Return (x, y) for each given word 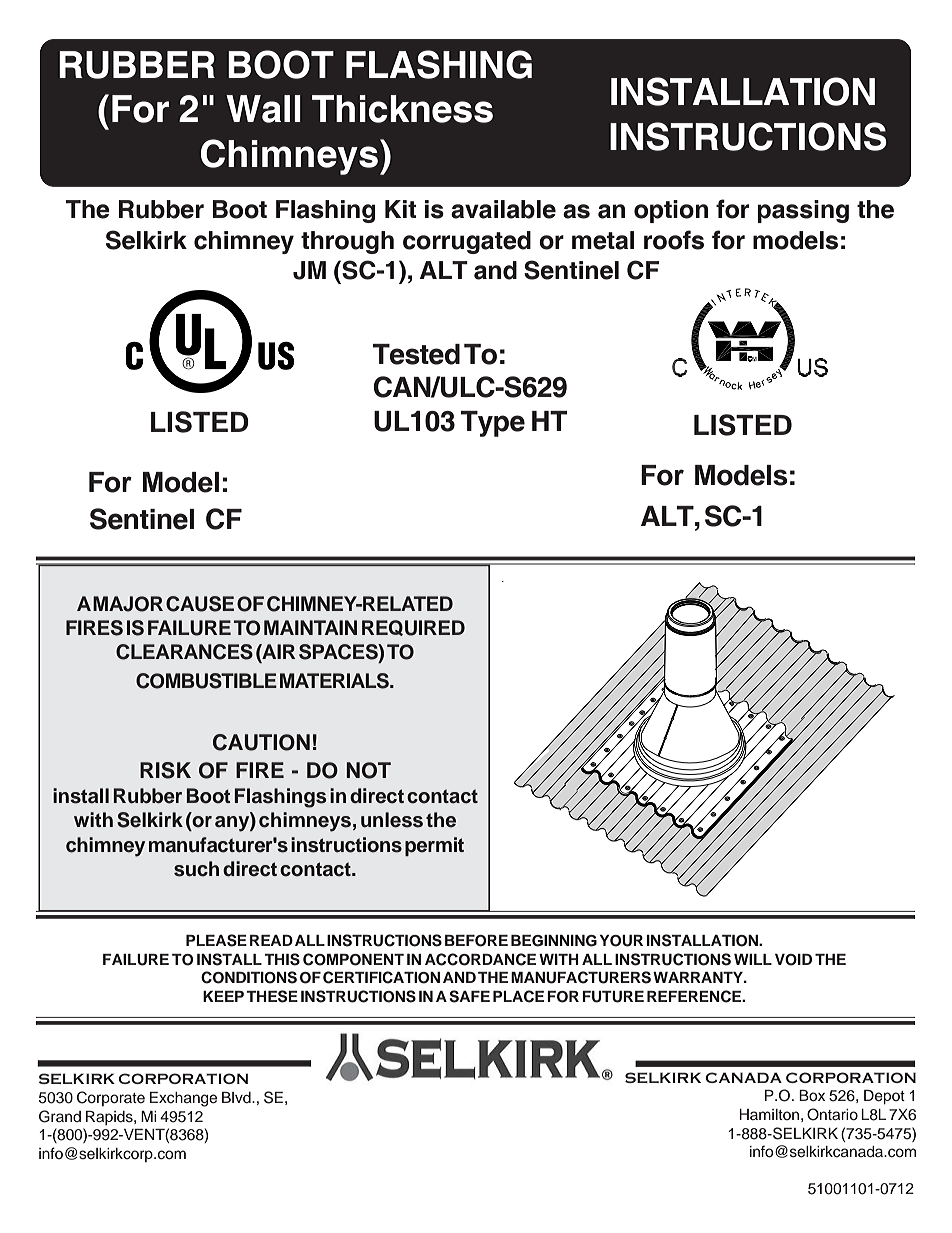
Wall (263, 109)
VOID (793, 960)
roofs (674, 240)
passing (803, 211)
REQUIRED (413, 628)
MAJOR (128, 604)
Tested (416, 354)
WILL (753, 959)
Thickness (402, 109)
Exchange (183, 1099)
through (347, 242)
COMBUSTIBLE (206, 681)
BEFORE (476, 941)
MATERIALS (335, 681)
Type (493, 424)
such (196, 869)
